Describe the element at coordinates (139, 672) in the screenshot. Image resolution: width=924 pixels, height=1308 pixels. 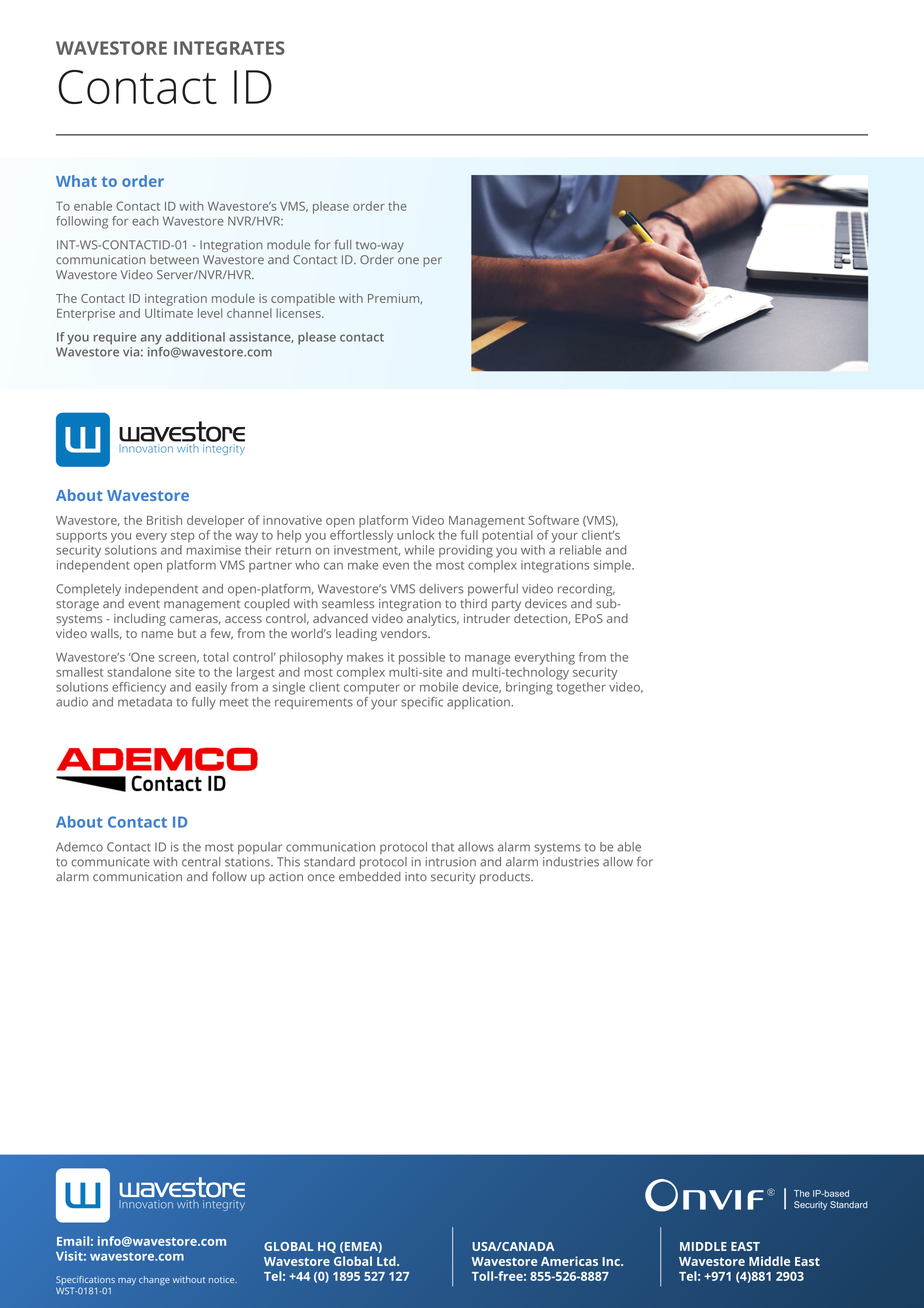
I see `standalone` at that location.
